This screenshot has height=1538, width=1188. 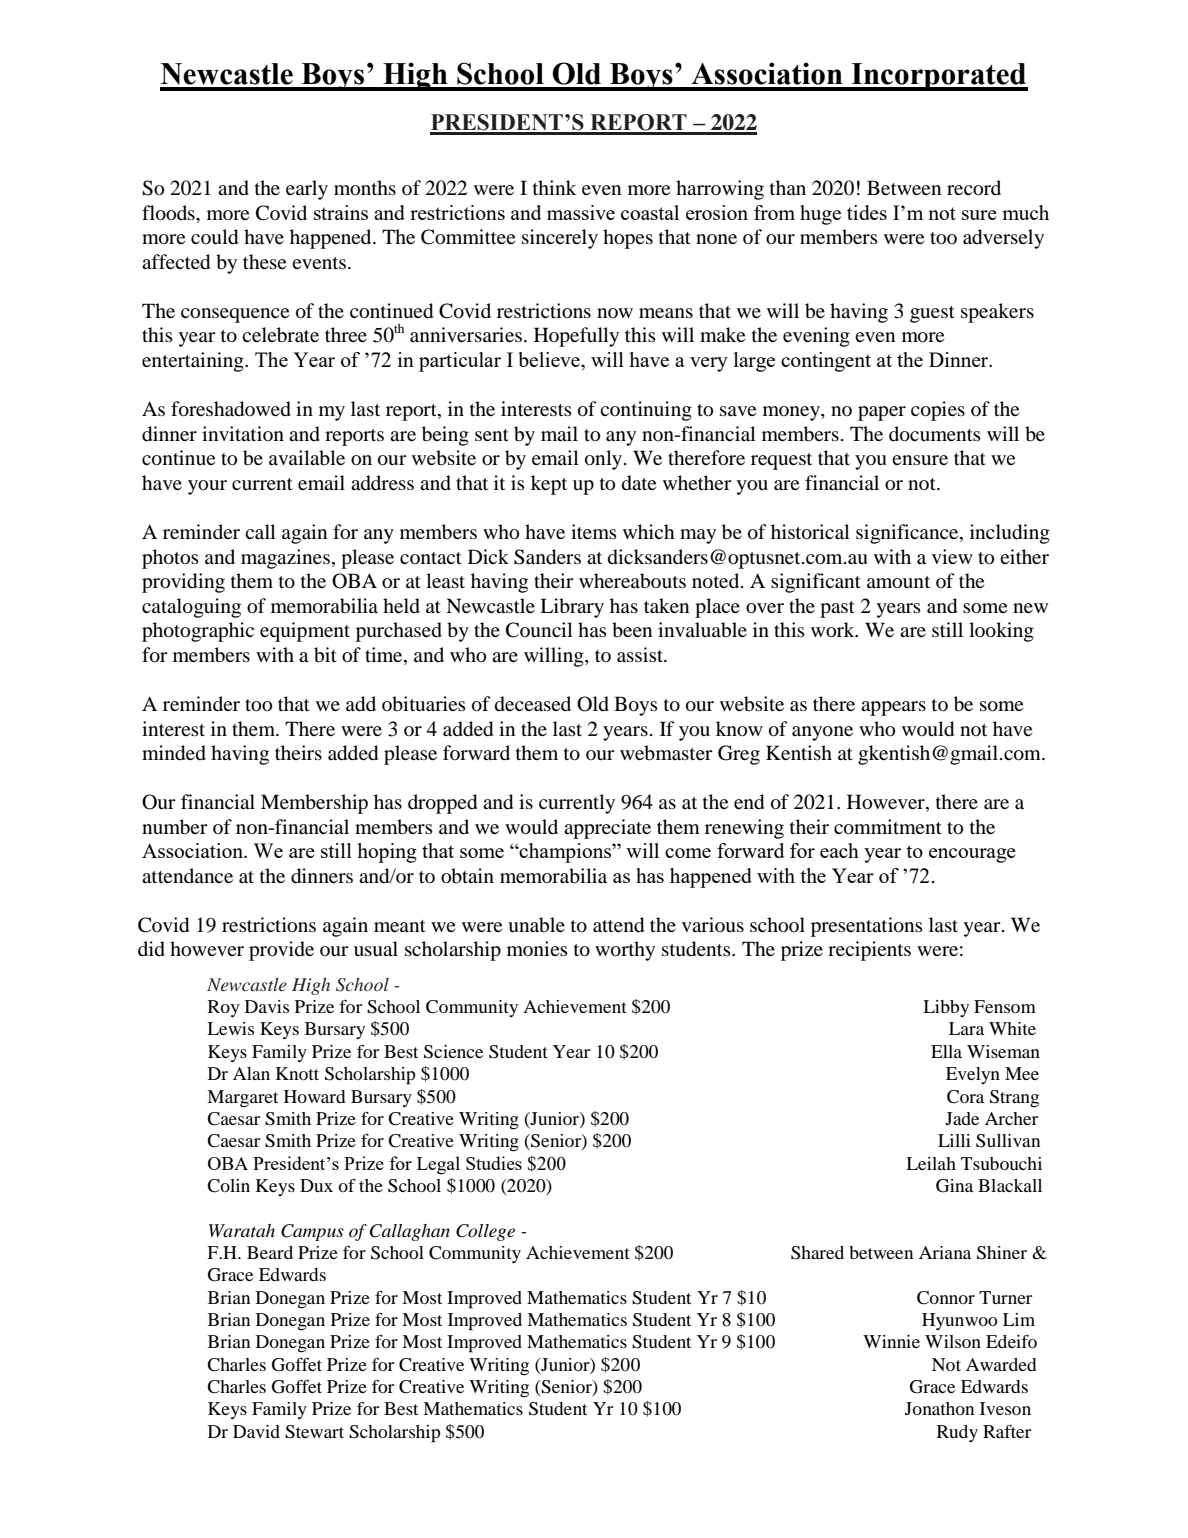 What do you see at coordinates (666, 753) in the screenshot?
I see `webmaster` at bounding box center [666, 753].
